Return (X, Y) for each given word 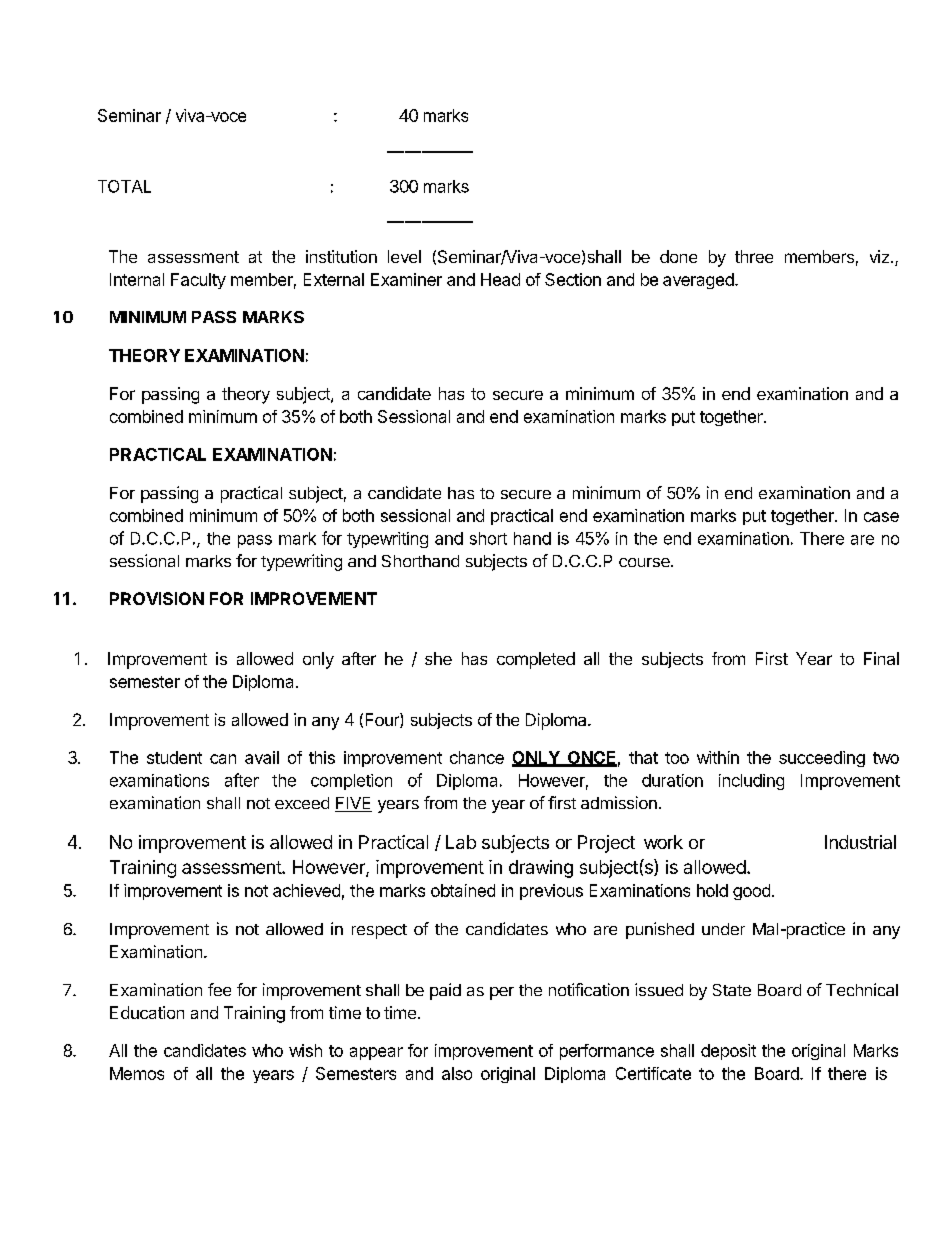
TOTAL (124, 186)
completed (536, 660)
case (881, 517)
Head (500, 279)
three (754, 256)
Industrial (860, 842)
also (457, 1073)
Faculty (198, 281)
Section (573, 279)
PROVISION (157, 598)
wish (305, 1050)
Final (881, 658)
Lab (461, 842)
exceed (302, 803)
